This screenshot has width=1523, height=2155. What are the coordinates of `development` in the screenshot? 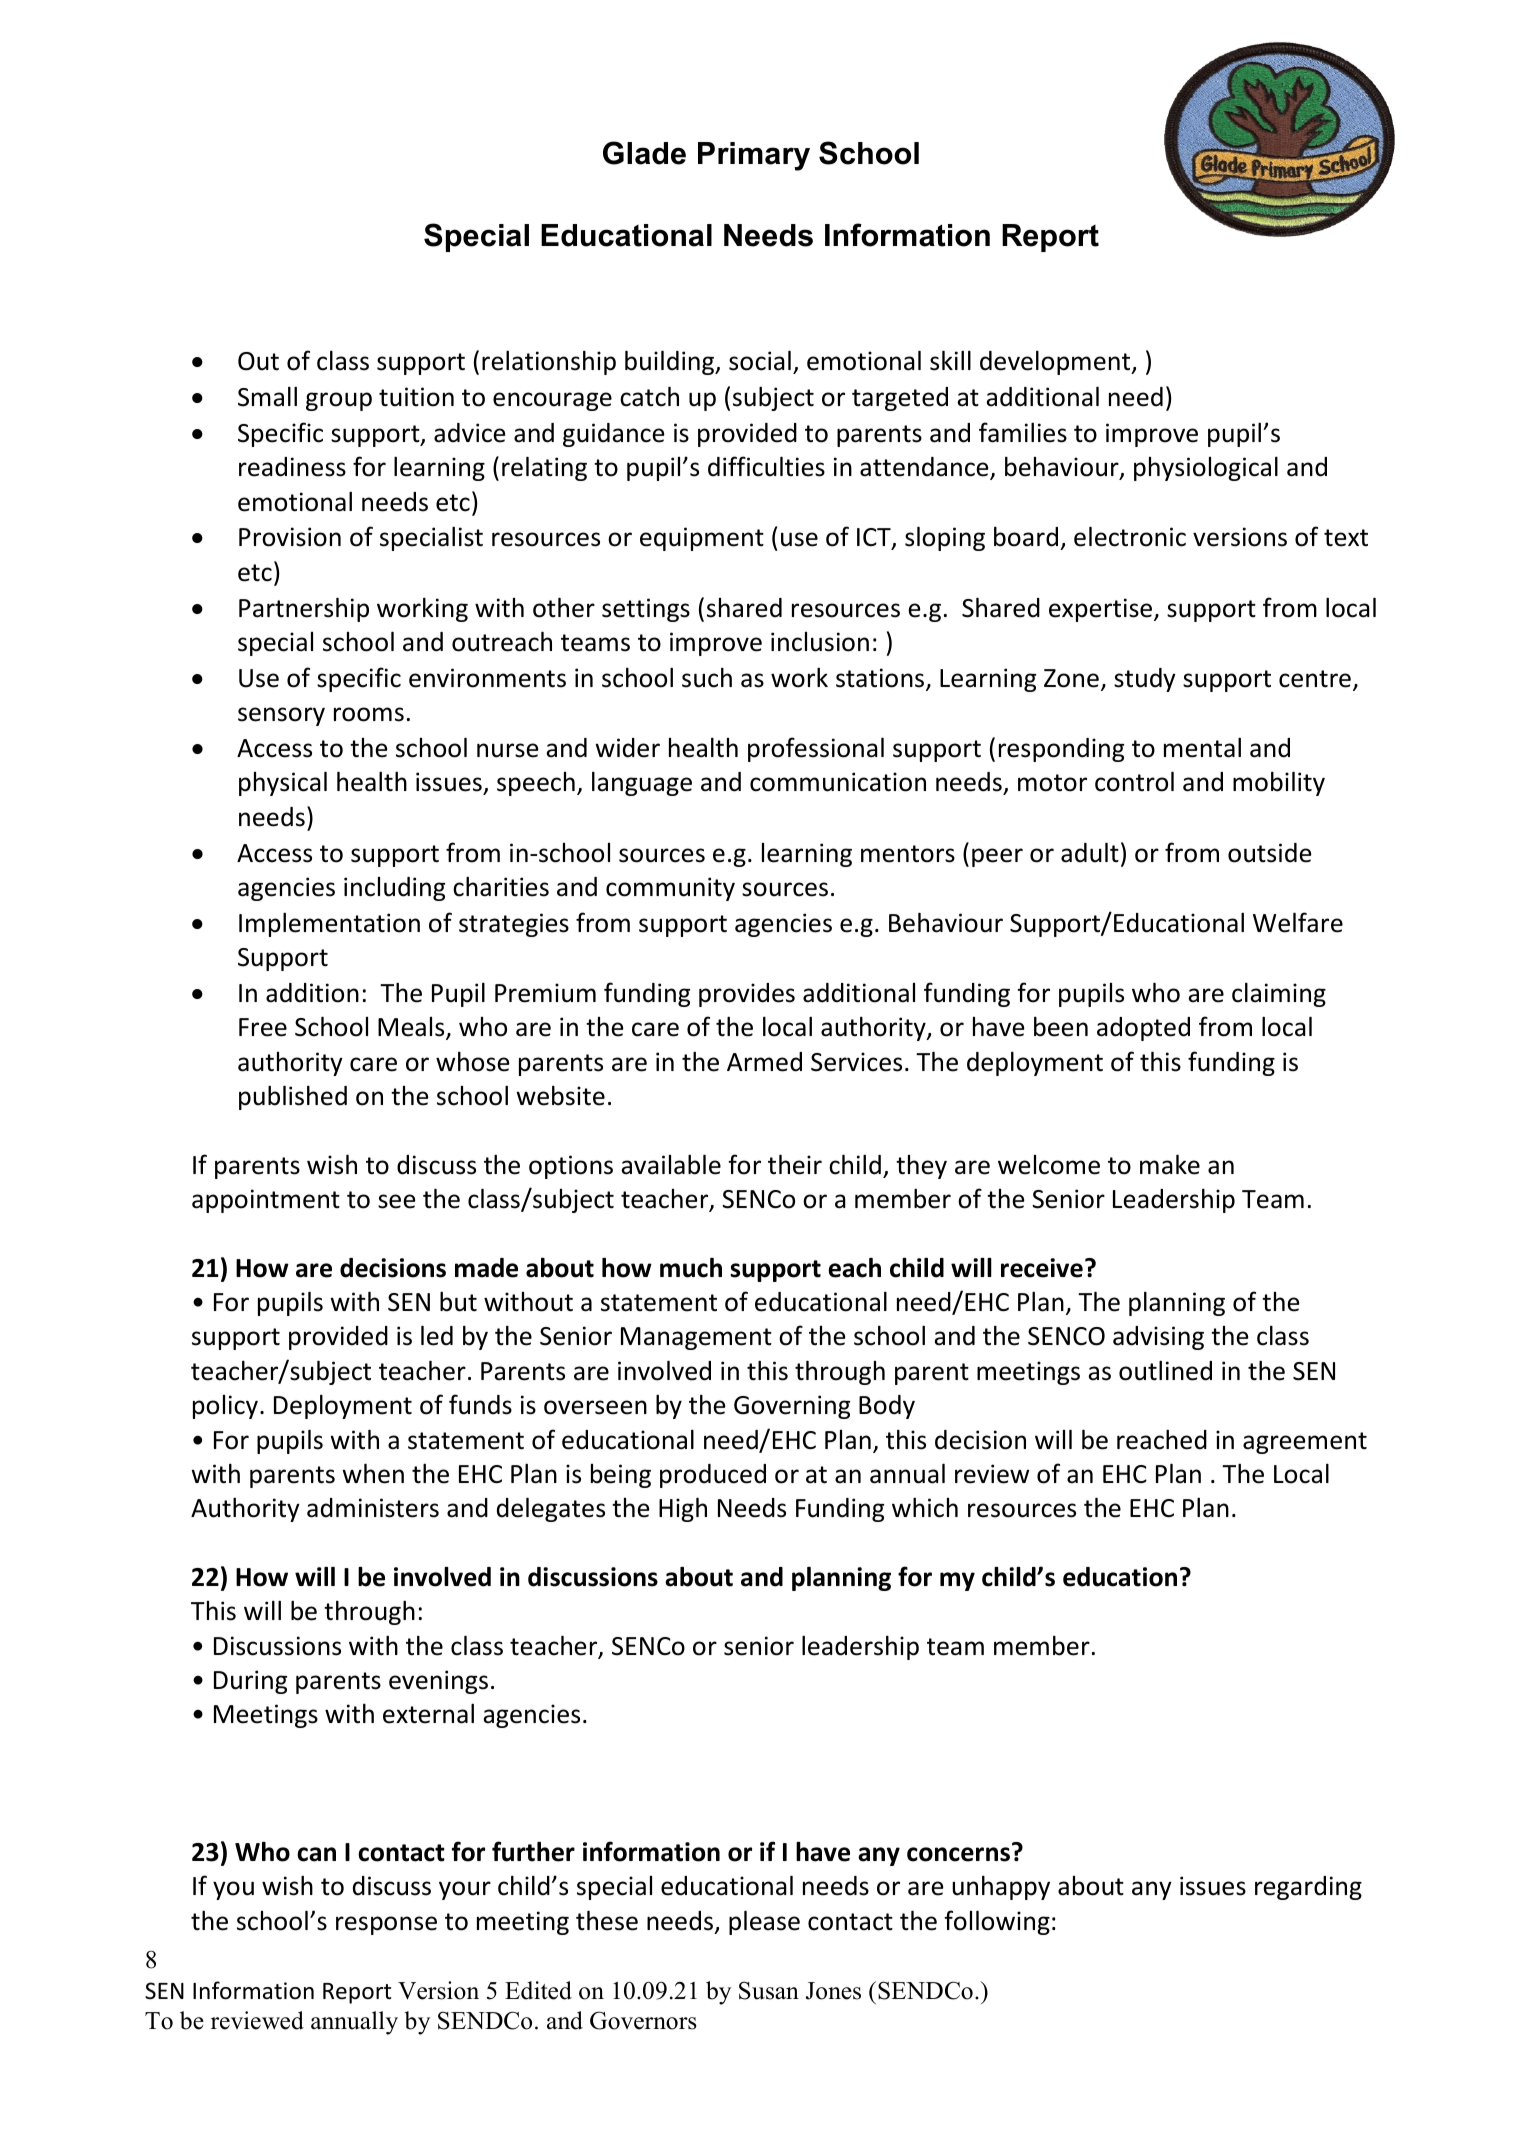 It's located at (1056, 362).
